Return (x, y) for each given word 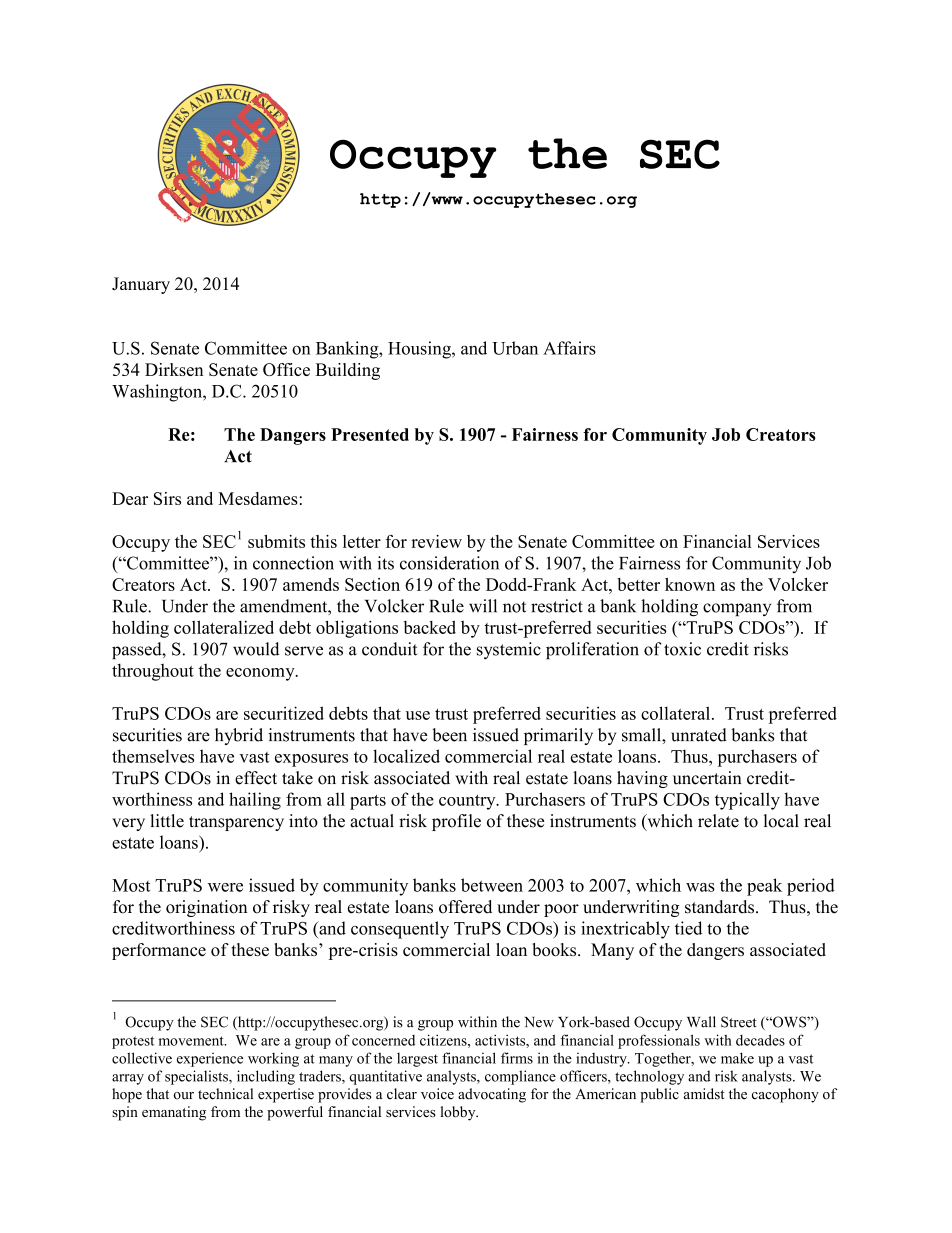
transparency (236, 823)
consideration (449, 563)
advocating (492, 1095)
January (141, 285)
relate (718, 821)
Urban (515, 348)
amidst (704, 1094)
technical (225, 1094)
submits (276, 541)
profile (456, 822)
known (690, 584)
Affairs (569, 348)
